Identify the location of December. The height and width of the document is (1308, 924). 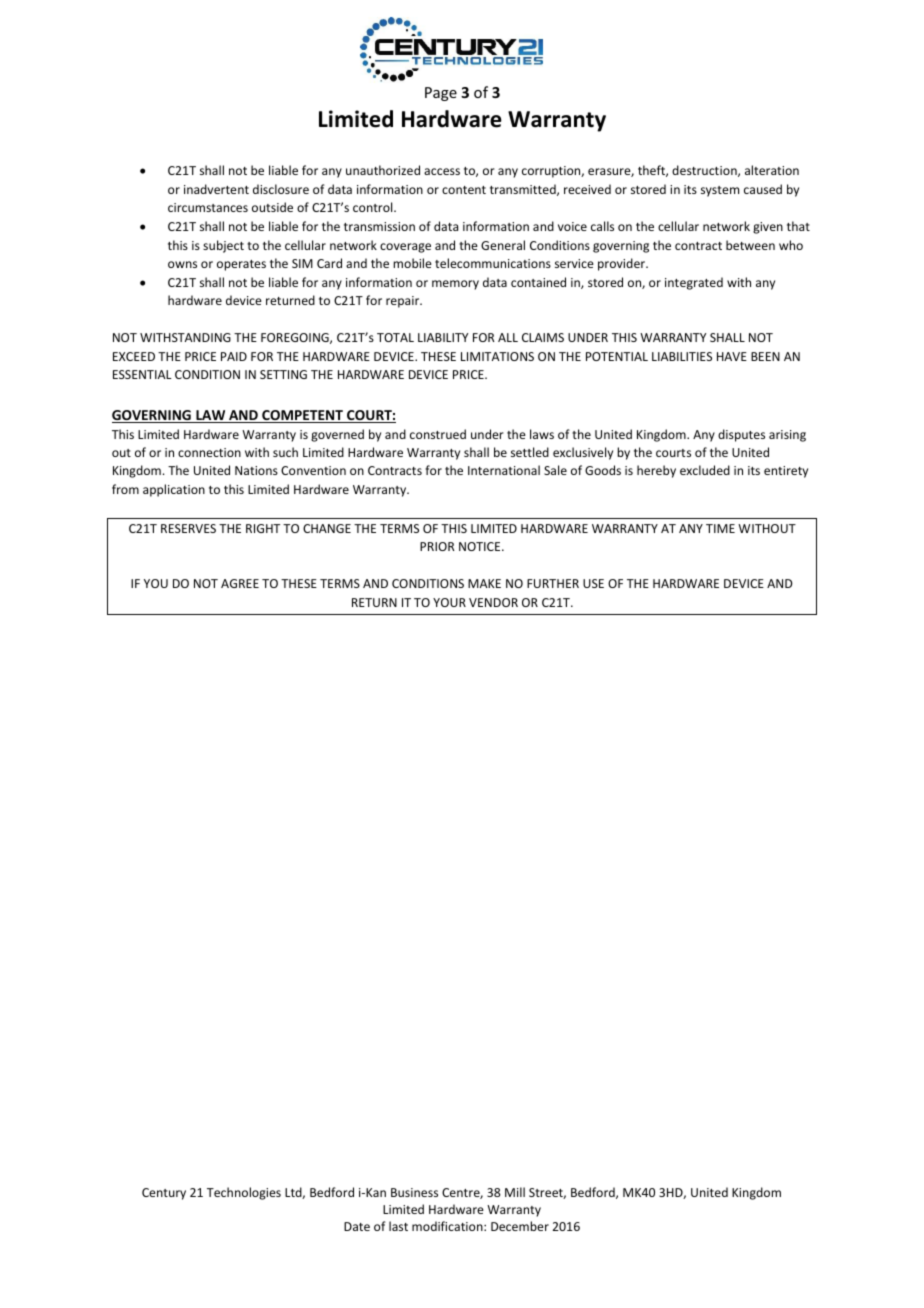
(520, 1226).
